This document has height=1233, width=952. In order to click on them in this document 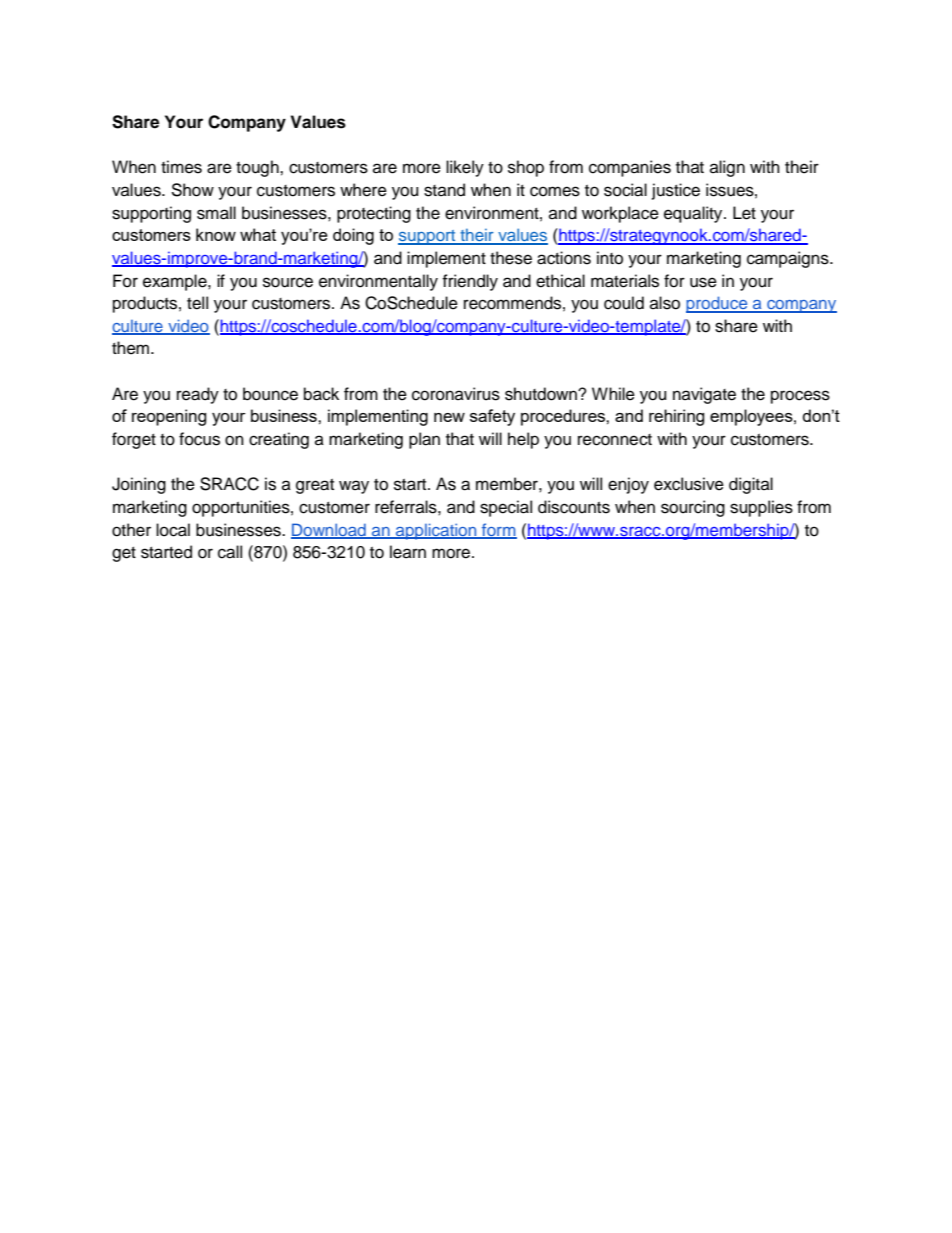, I will do `click(132, 348)`.
